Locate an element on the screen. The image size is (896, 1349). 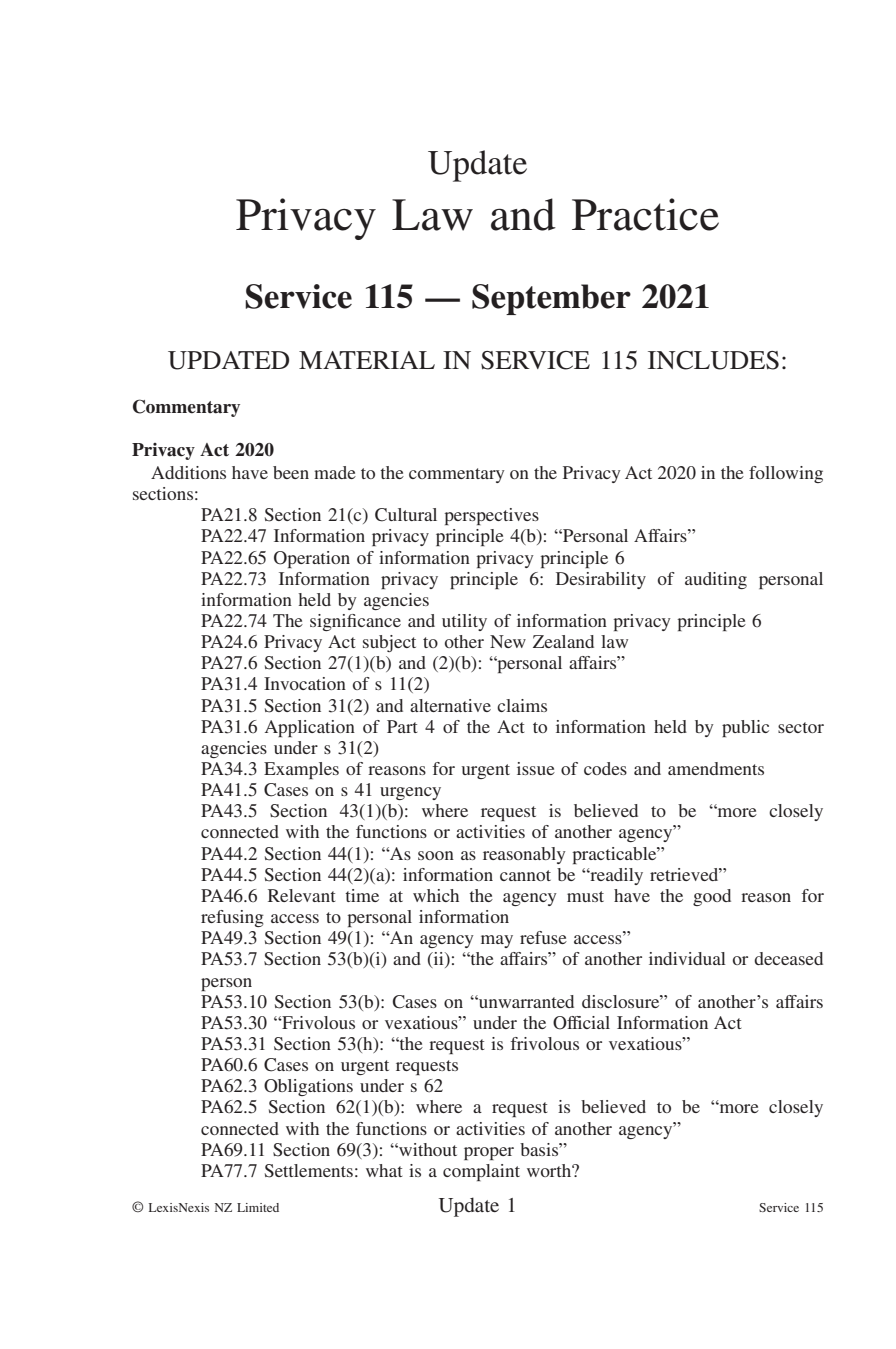
individual is located at coordinates (687, 958).
